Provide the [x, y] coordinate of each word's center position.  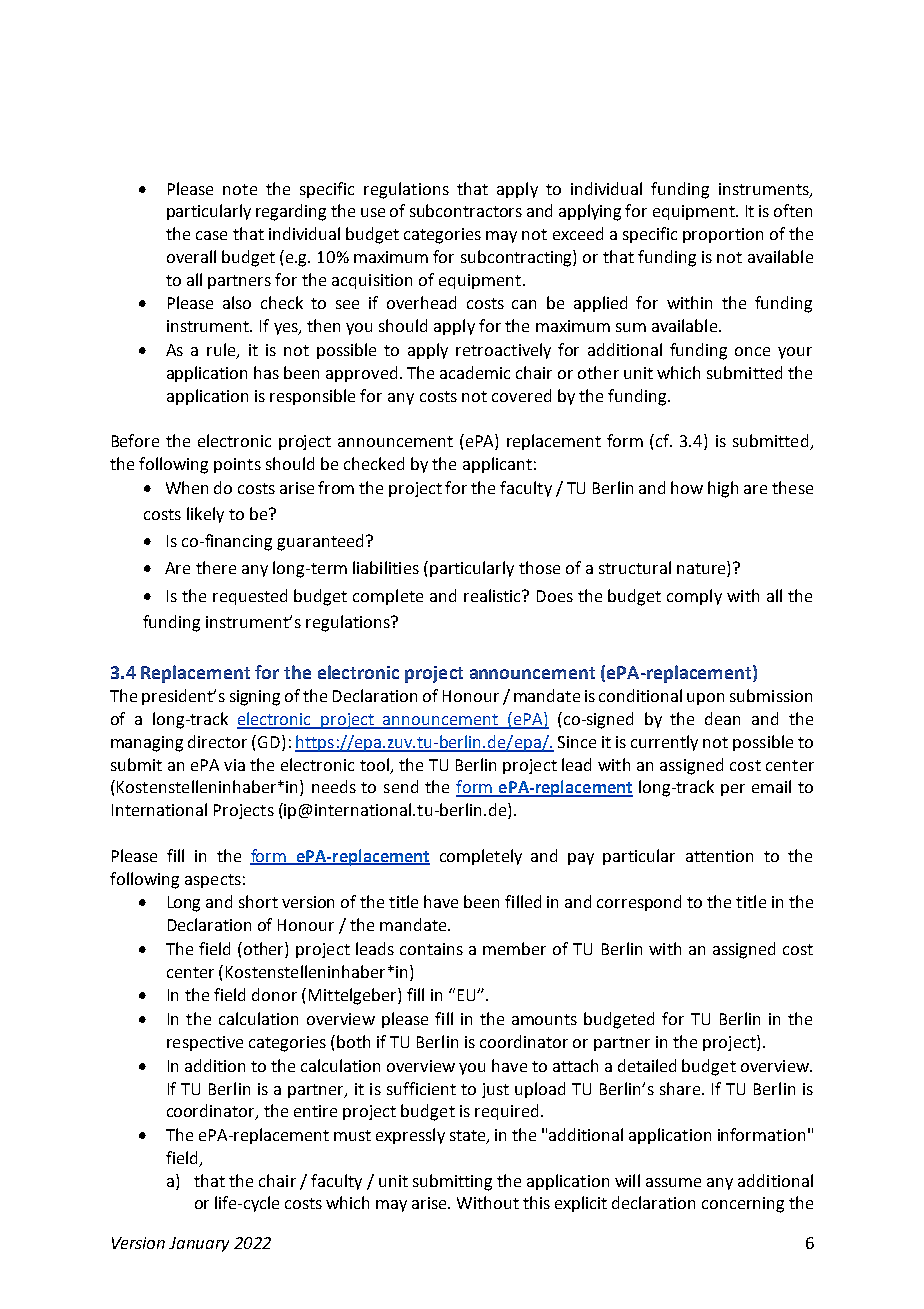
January [199, 1244]
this [536, 1202]
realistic [494, 595]
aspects [213, 881]
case [211, 235]
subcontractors [466, 210]
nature [702, 569]
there [216, 567]
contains [431, 949]
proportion [723, 235]
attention [719, 856]
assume [673, 1182]
